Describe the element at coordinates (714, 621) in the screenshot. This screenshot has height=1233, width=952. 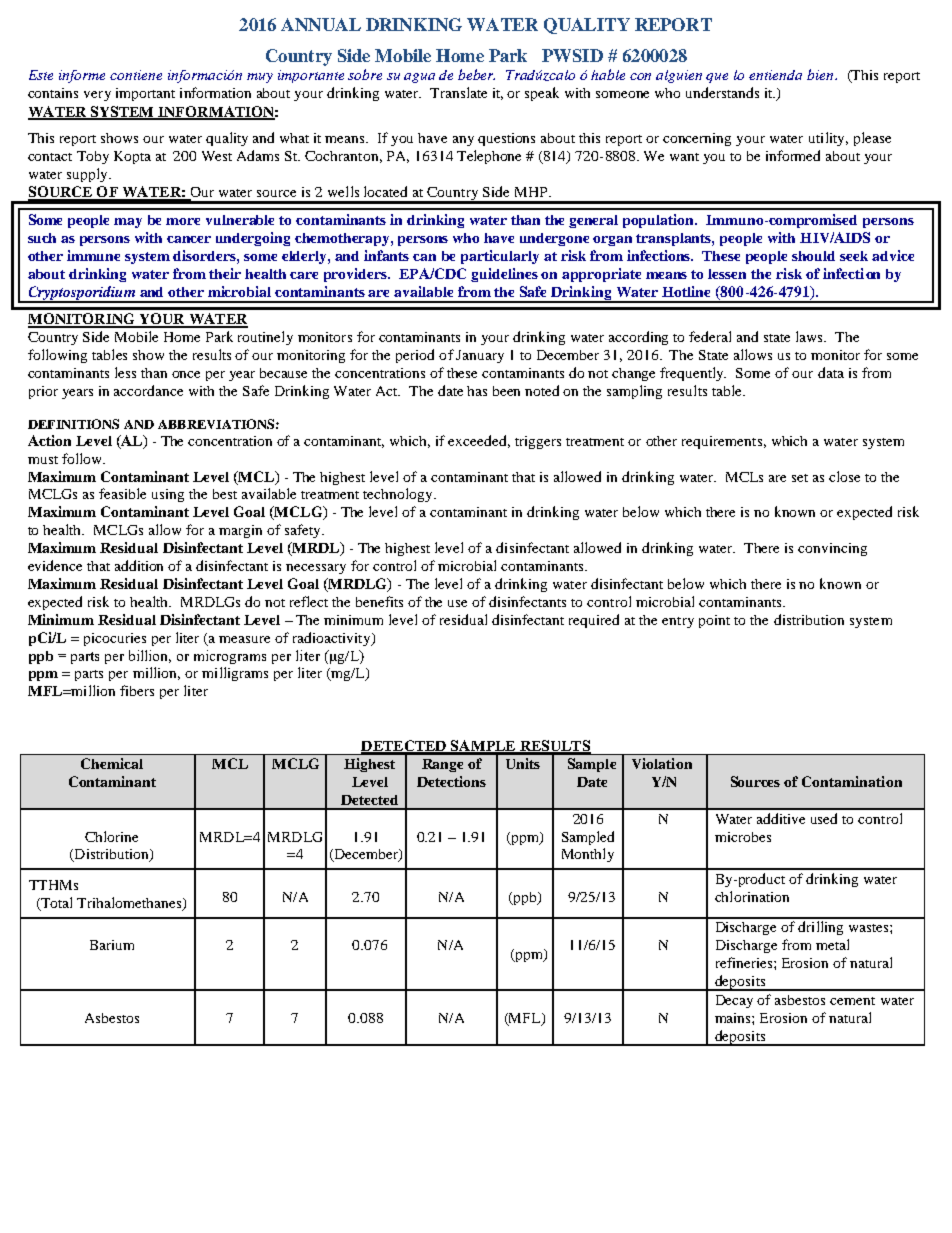
I see `point` at that location.
